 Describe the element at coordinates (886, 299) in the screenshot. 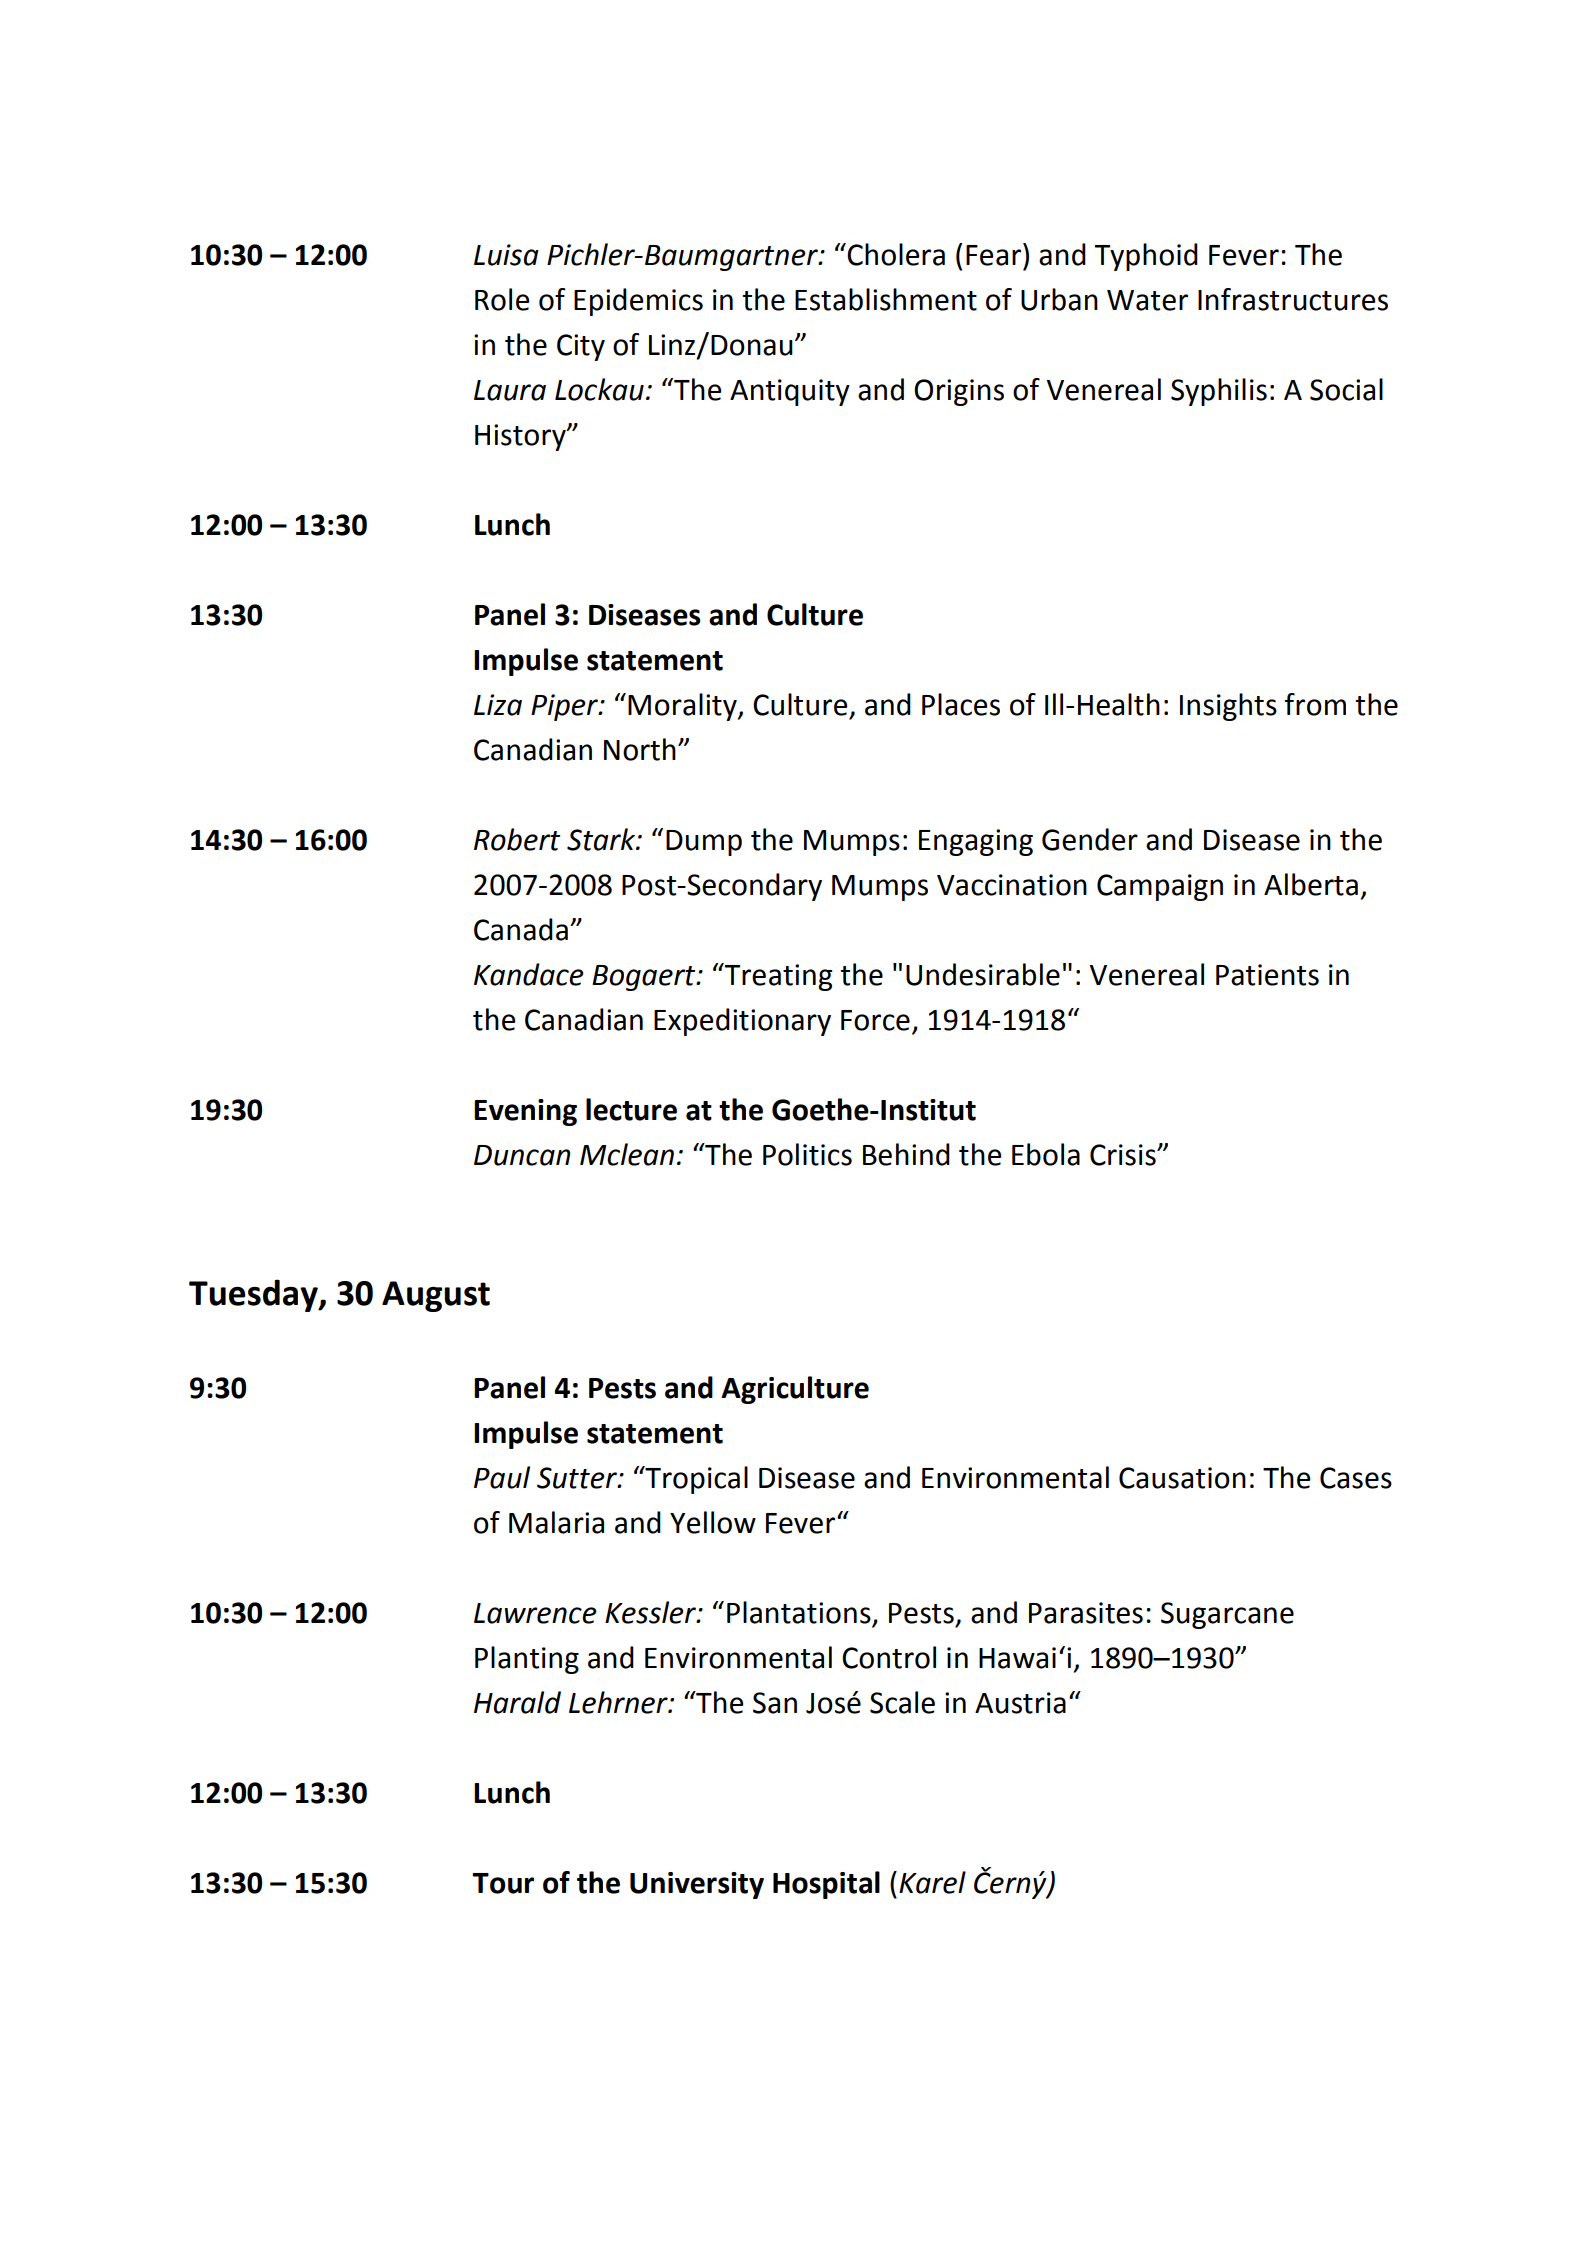

I see `Establishment` at that location.
